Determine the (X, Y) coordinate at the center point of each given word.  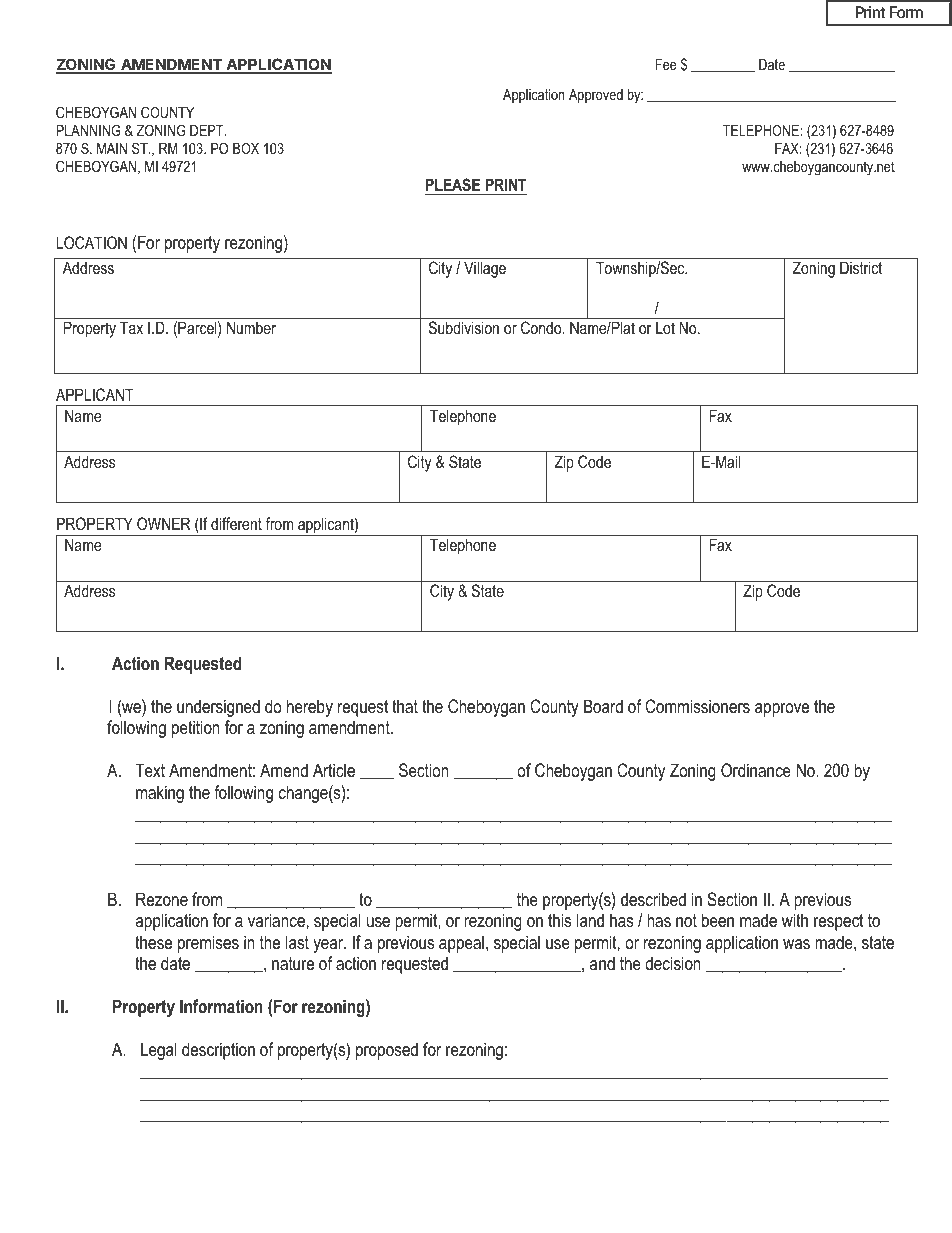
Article (334, 770)
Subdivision (464, 327)
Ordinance (756, 770)
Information (221, 1006)
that (405, 706)
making (160, 794)
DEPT (208, 130)
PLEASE (453, 185)
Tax (131, 327)
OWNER (164, 523)
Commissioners (697, 706)
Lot (665, 327)
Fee (666, 64)
